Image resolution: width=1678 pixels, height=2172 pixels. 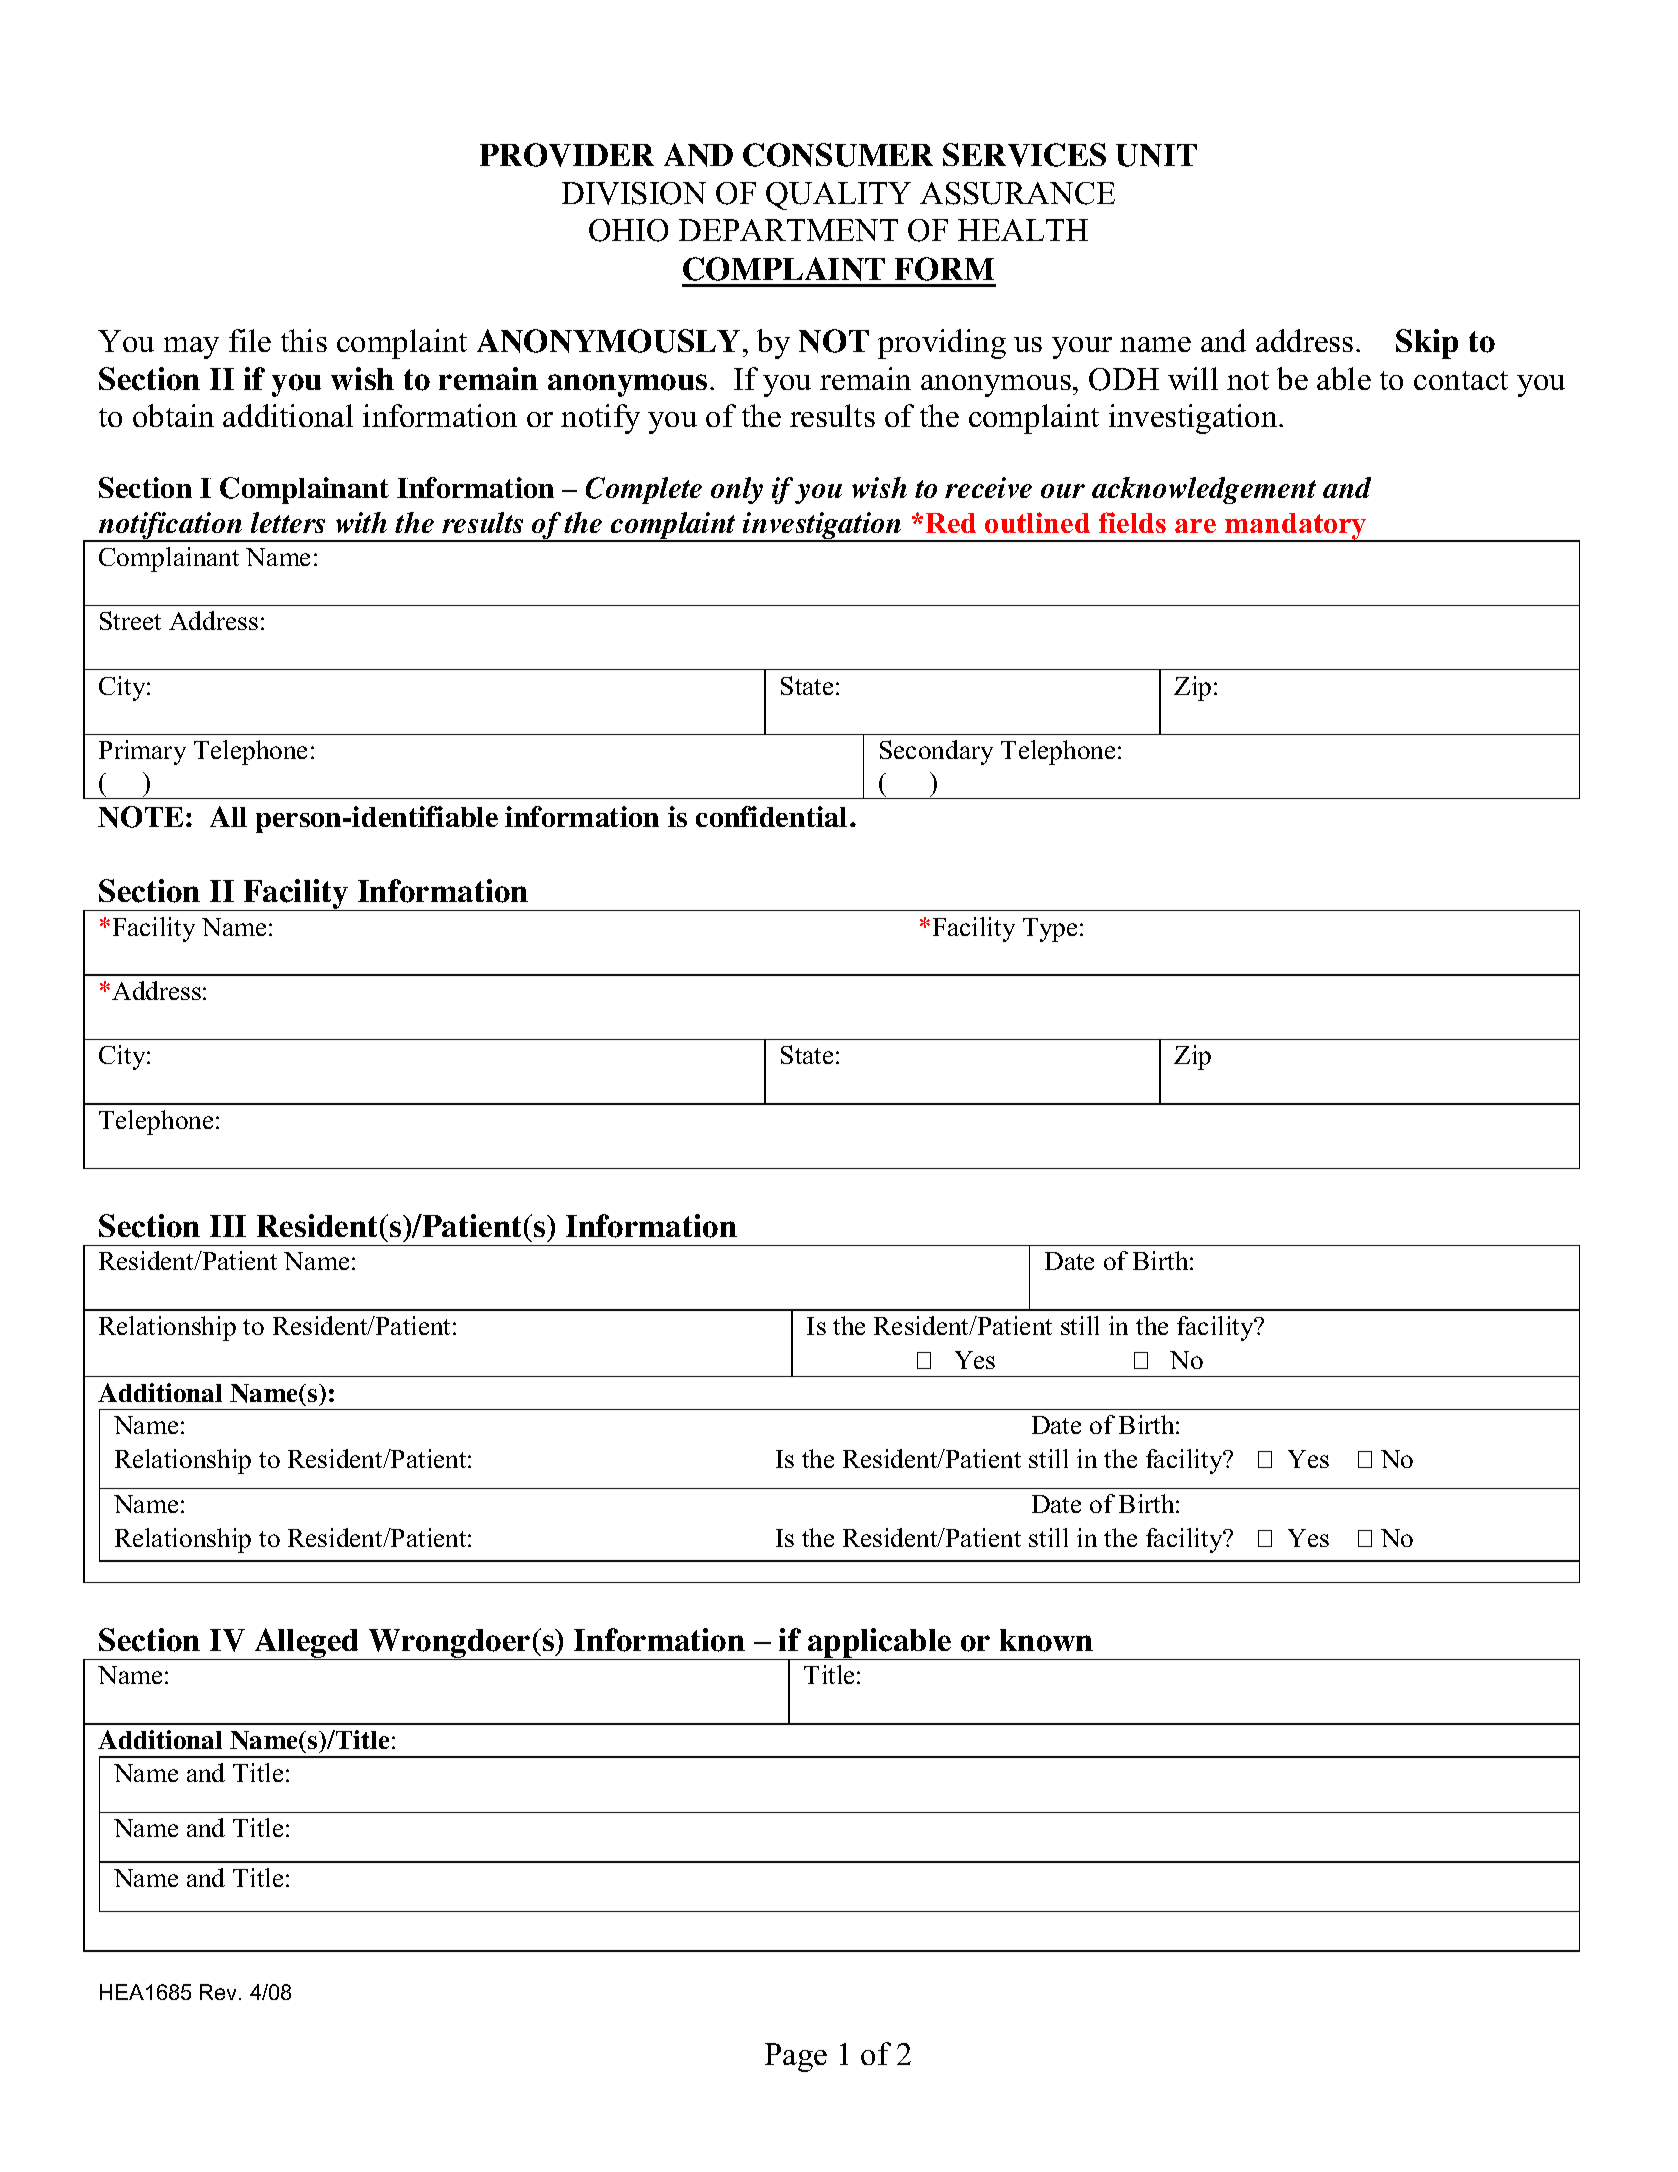 What do you see at coordinates (1156, 155) in the image?
I see `UNIT` at bounding box center [1156, 155].
